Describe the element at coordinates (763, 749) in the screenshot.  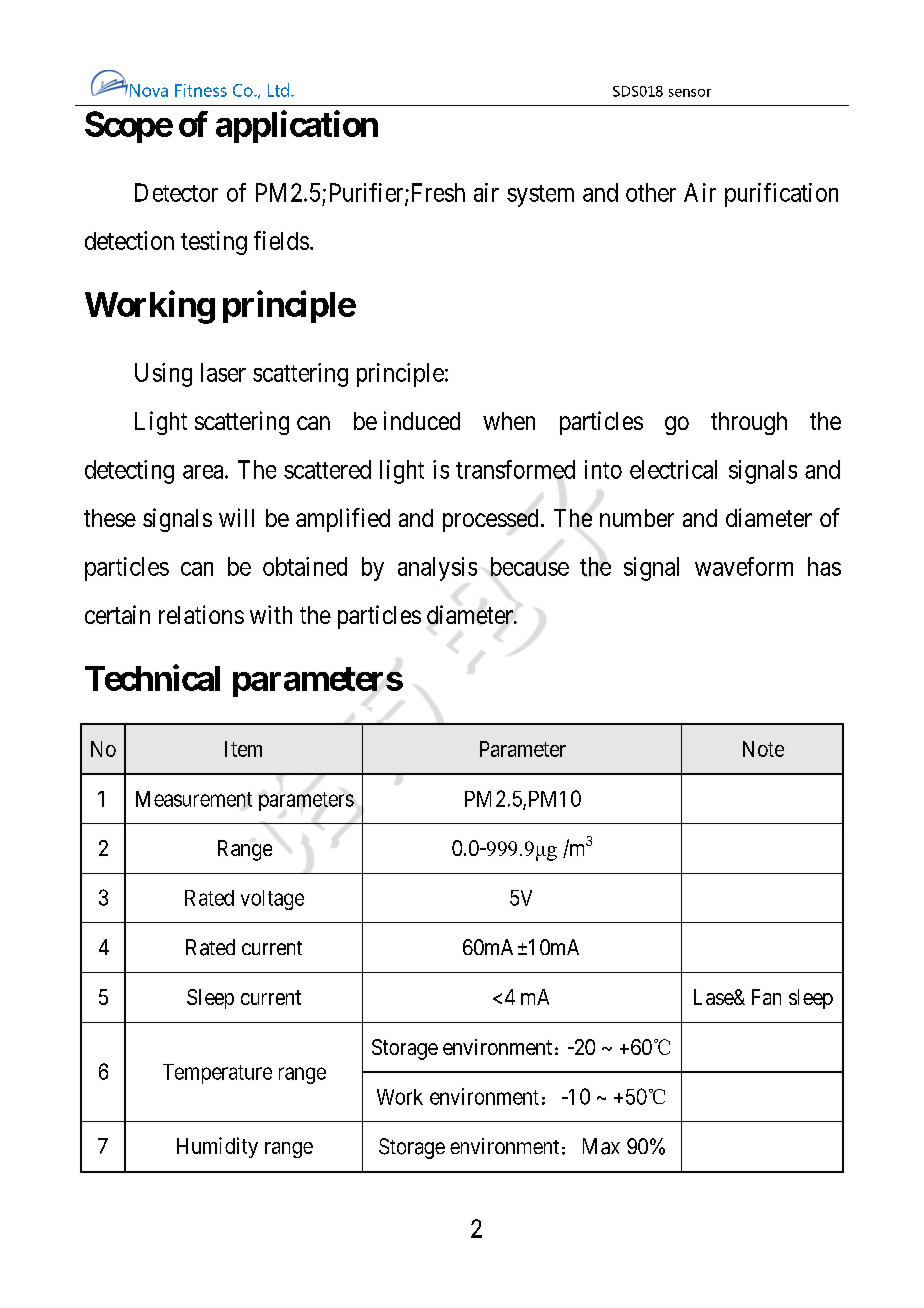
I see `Note` at that location.
